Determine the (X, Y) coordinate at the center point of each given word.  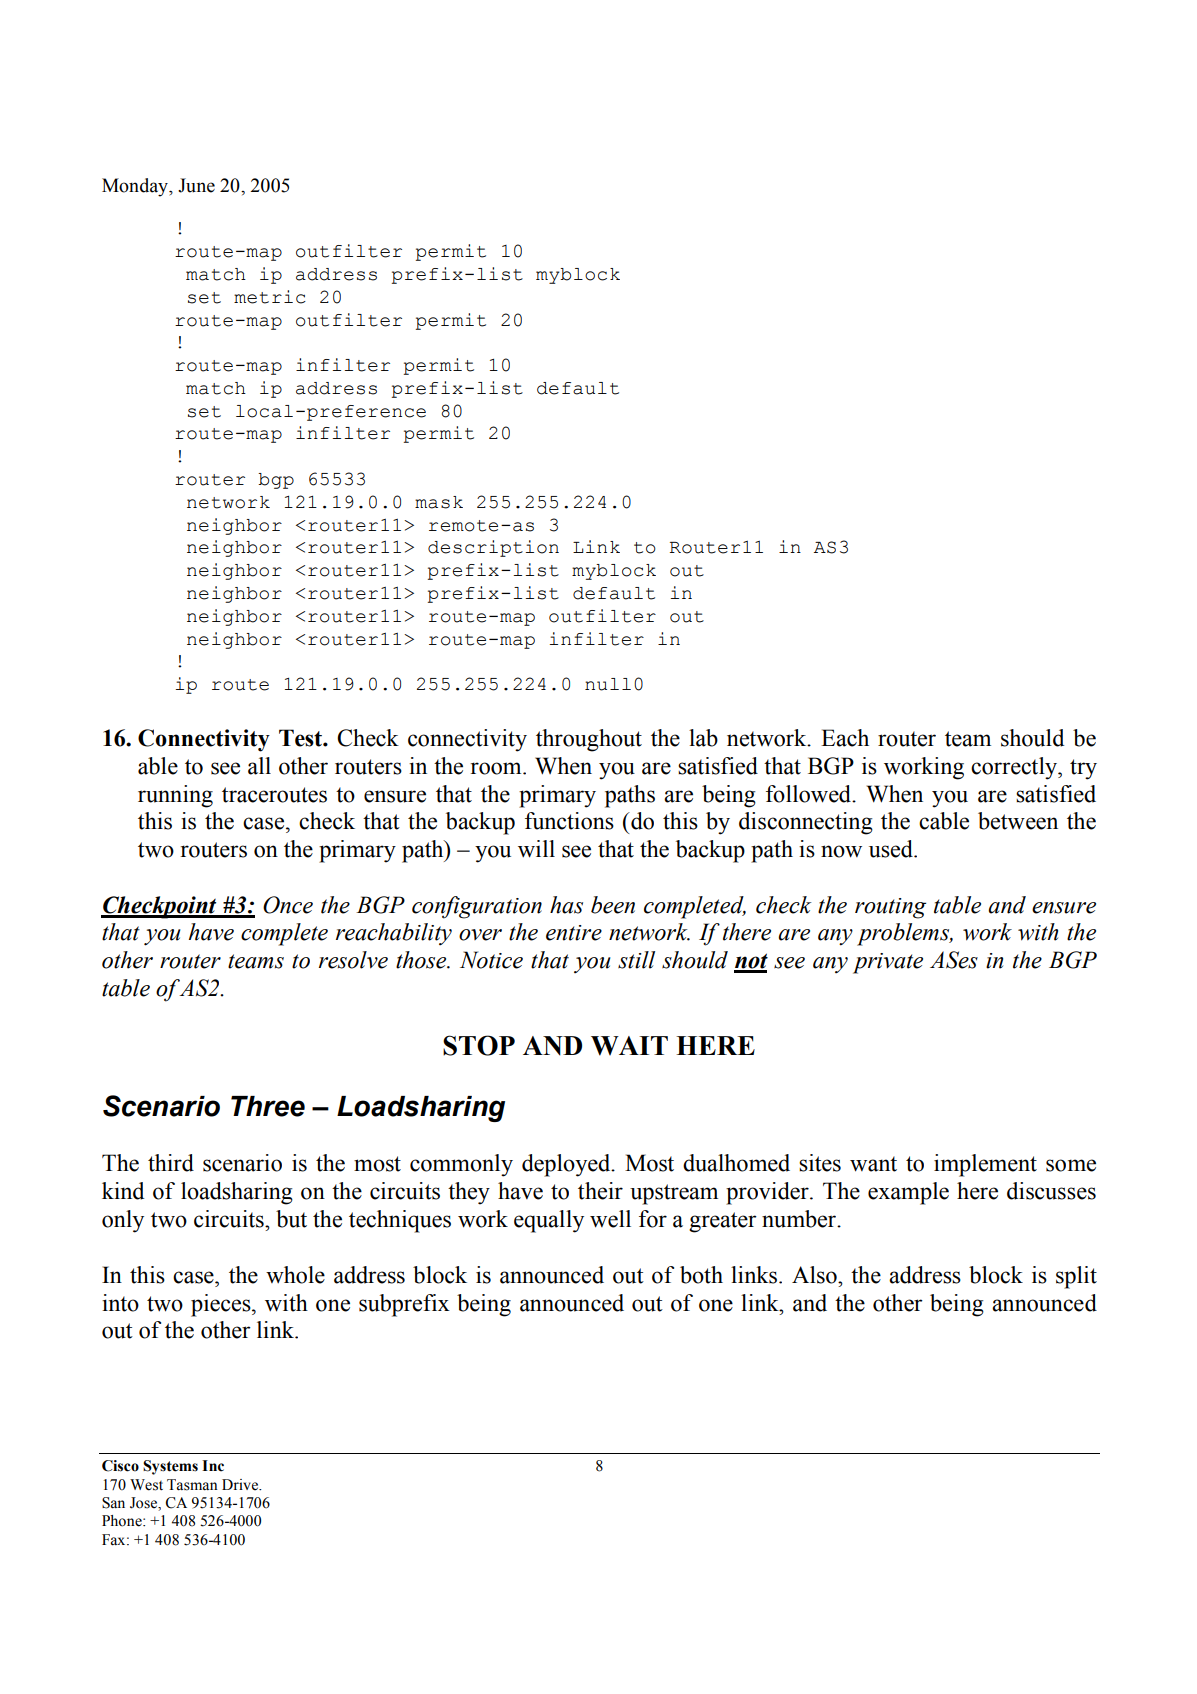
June (196, 185)
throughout (589, 740)
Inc (213, 1466)
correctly (1015, 768)
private (888, 963)
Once (288, 905)
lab (703, 738)
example (908, 1193)
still (636, 960)
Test (301, 738)
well (610, 1219)
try (1083, 769)
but (291, 1219)
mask (439, 502)
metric (270, 297)
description (493, 548)
